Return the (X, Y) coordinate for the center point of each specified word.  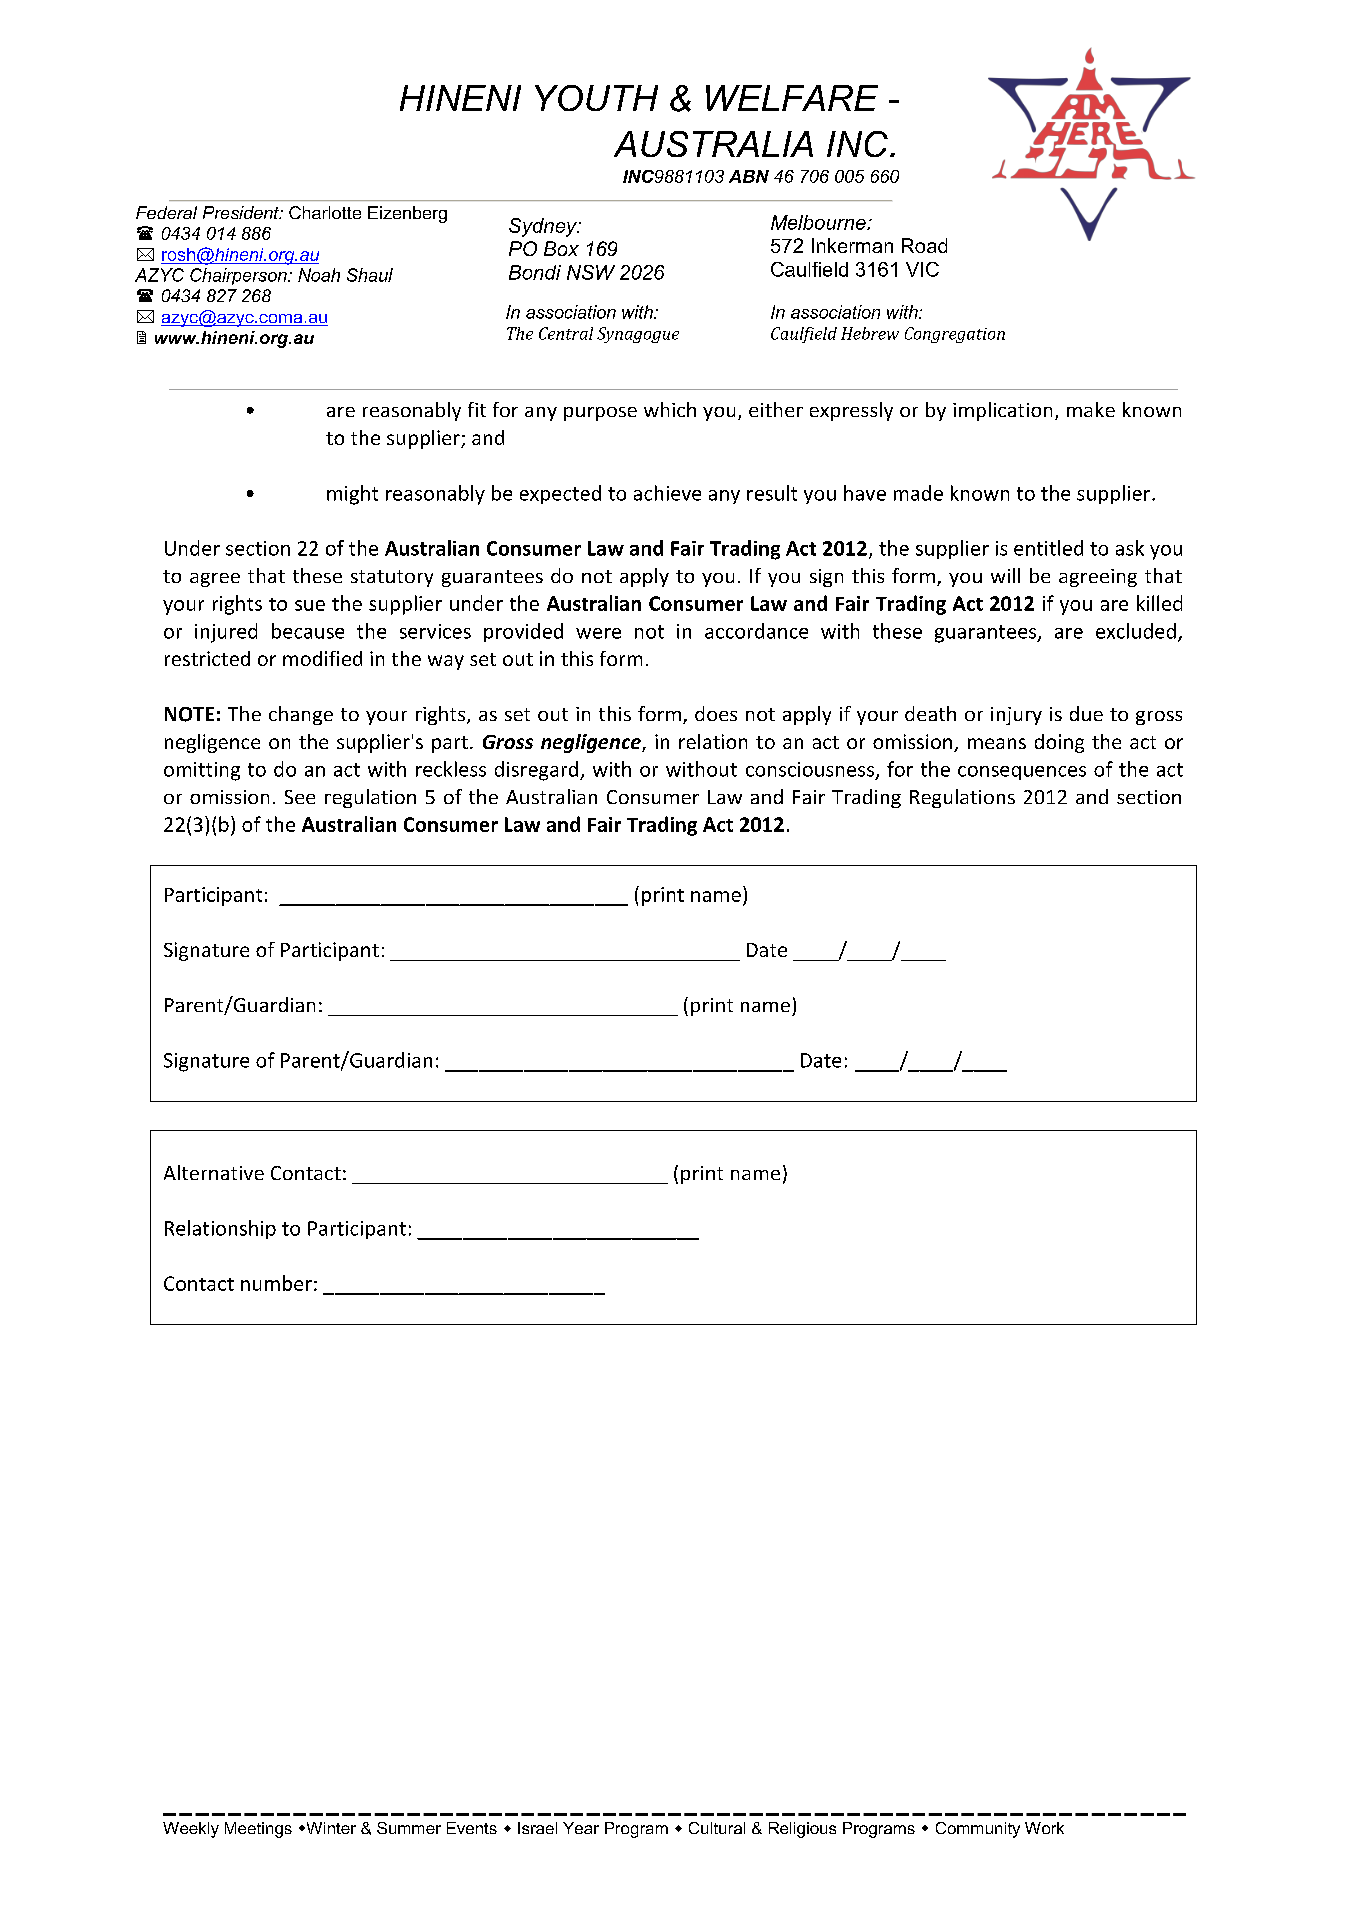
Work (1044, 1828)
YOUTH (596, 98)
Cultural (717, 1828)
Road (924, 245)
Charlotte (325, 212)
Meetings (258, 1830)
